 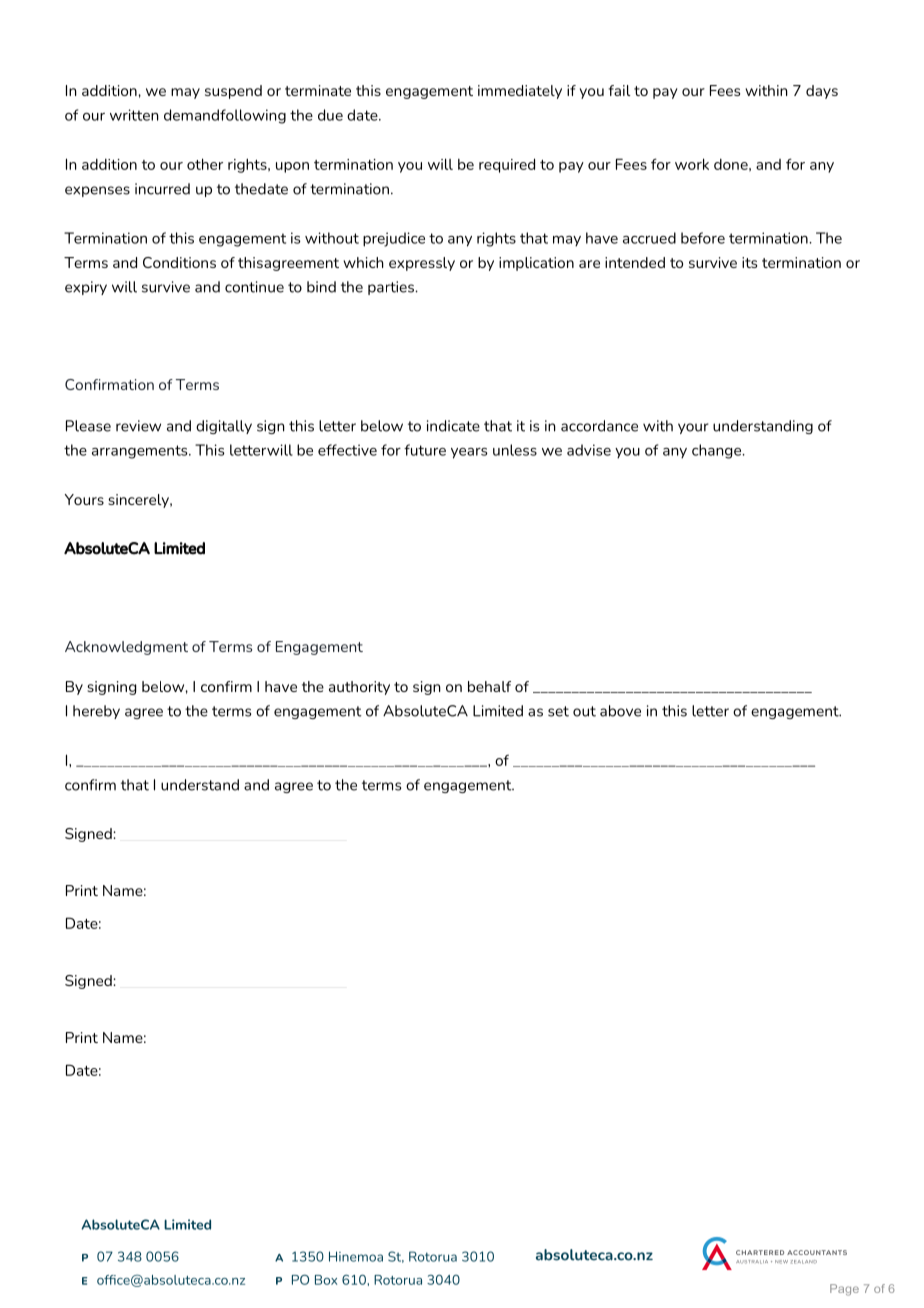 I want to click on authority, so click(x=359, y=688).
